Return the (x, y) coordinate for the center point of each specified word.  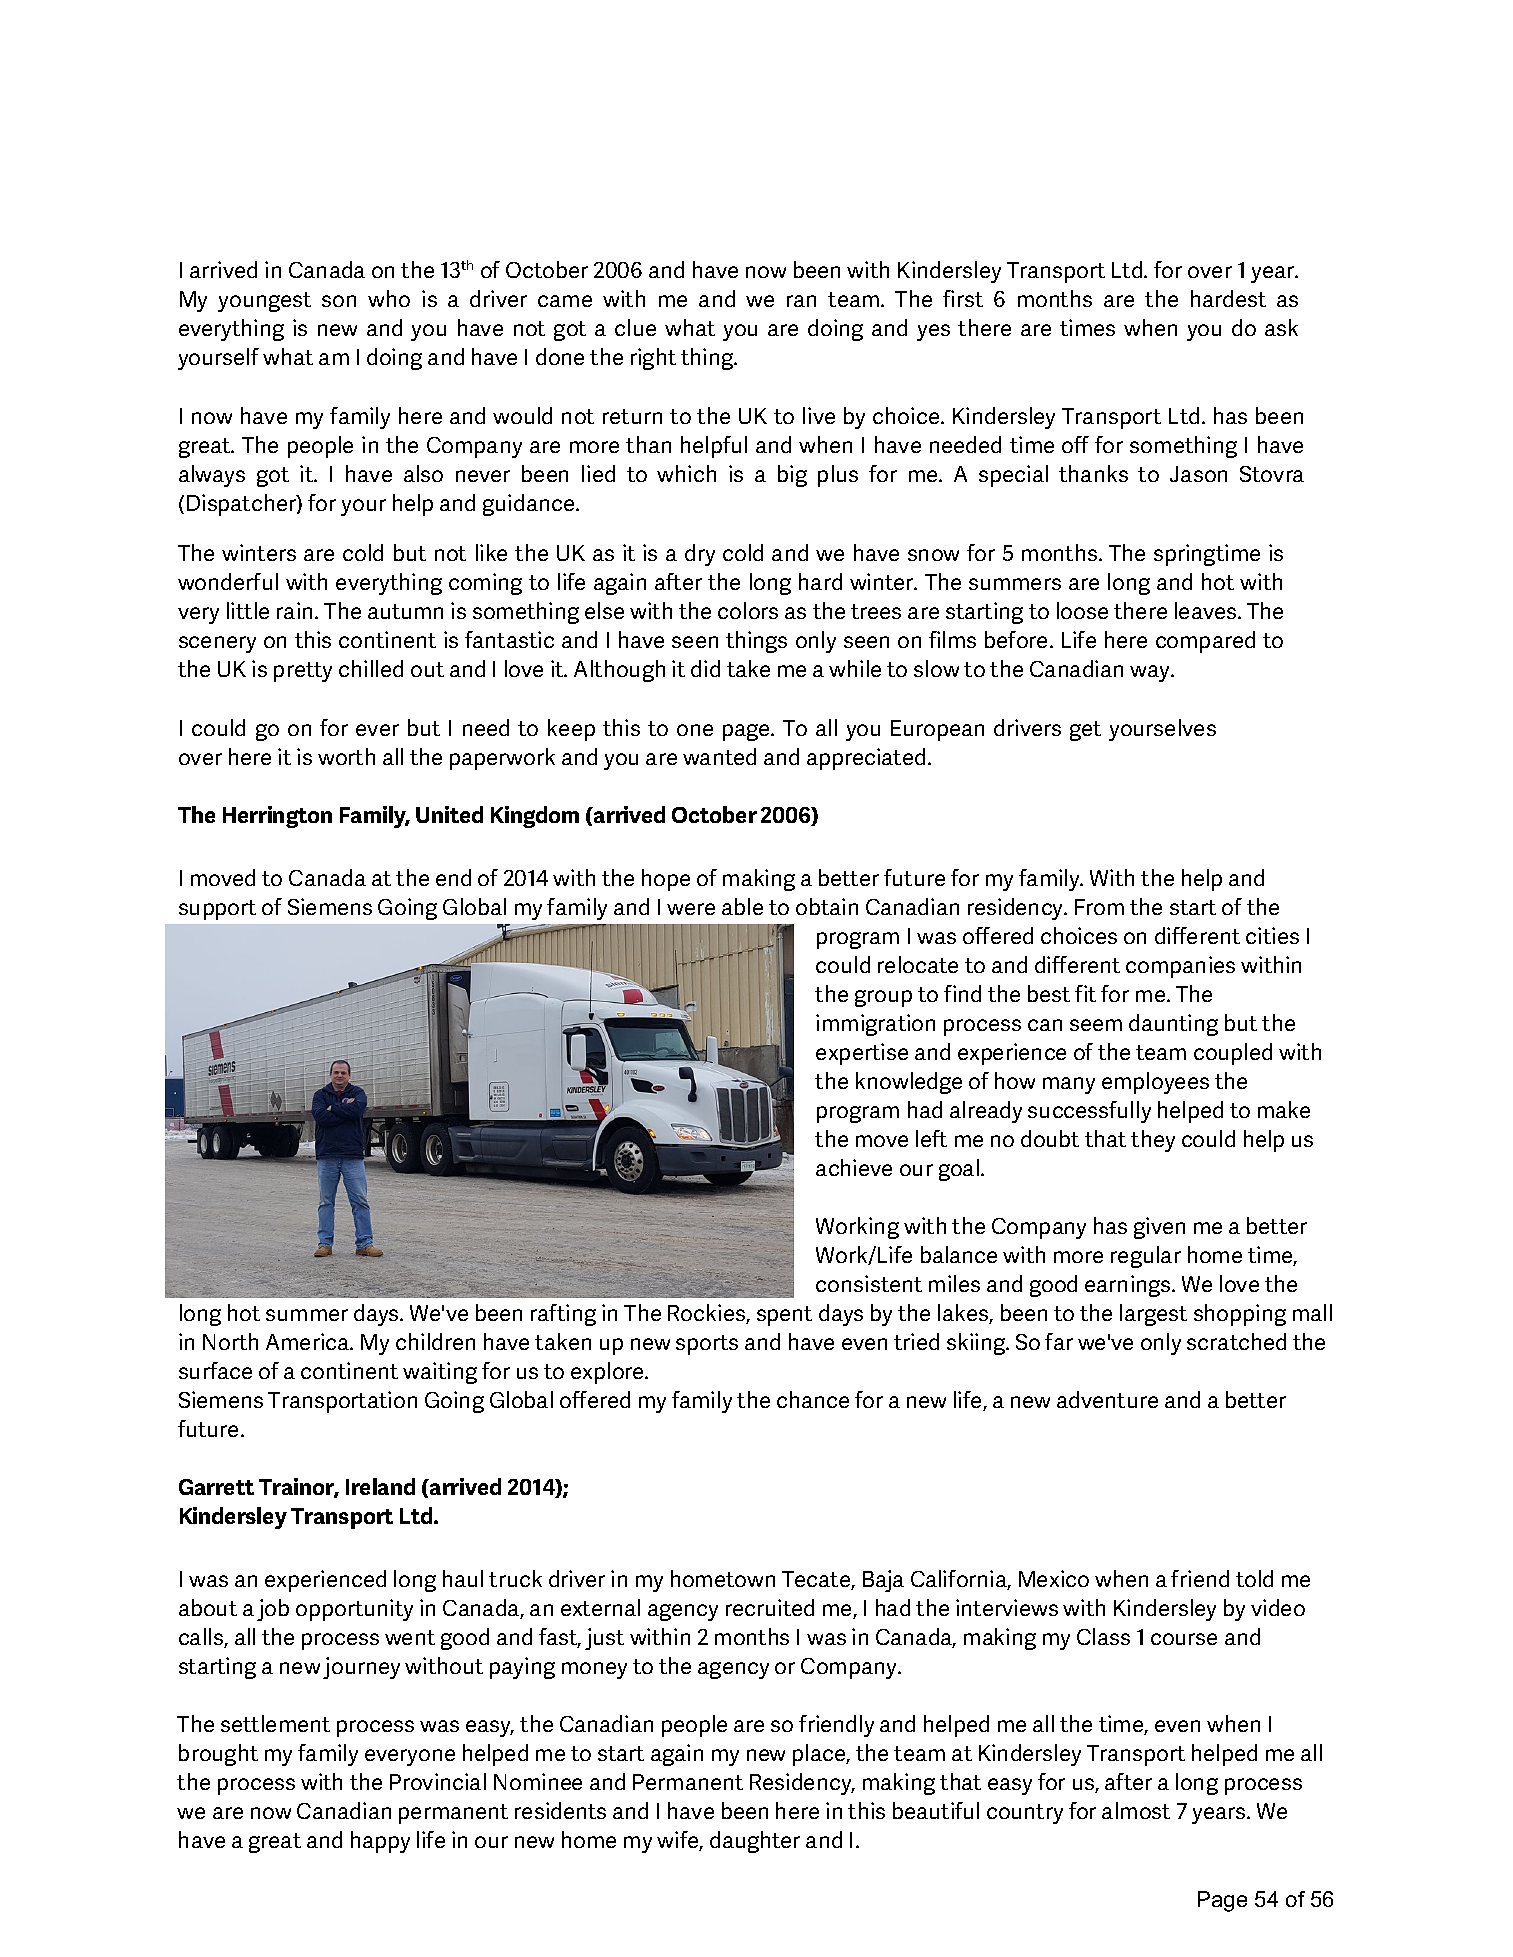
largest (1153, 1315)
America (309, 1341)
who (389, 298)
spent (784, 1316)
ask (1281, 327)
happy (380, 1842)
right (653, 359)
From (1099, 907)
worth (346, 756)
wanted (719, 756)
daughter (755, 1842)
